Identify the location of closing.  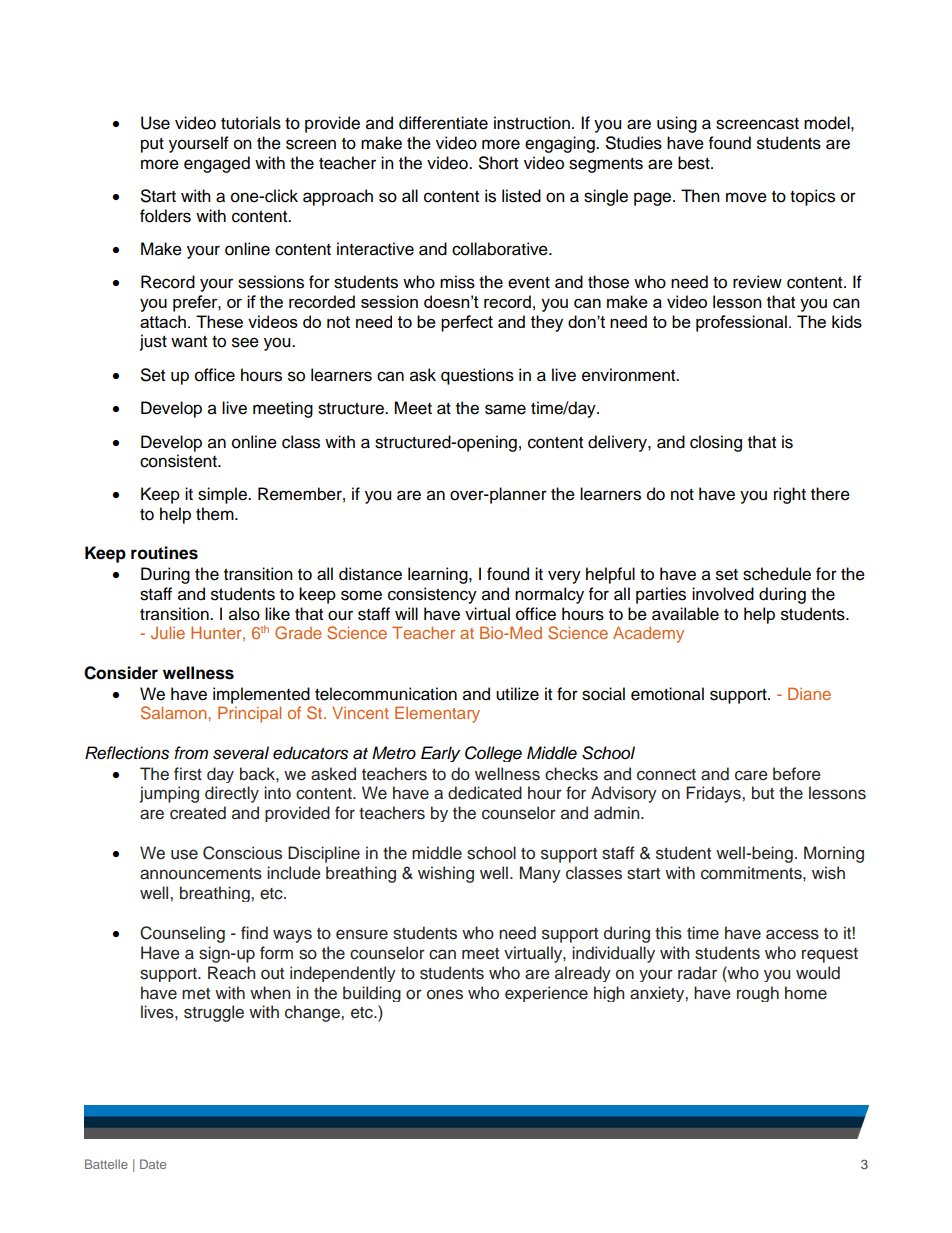
(716, 443).
